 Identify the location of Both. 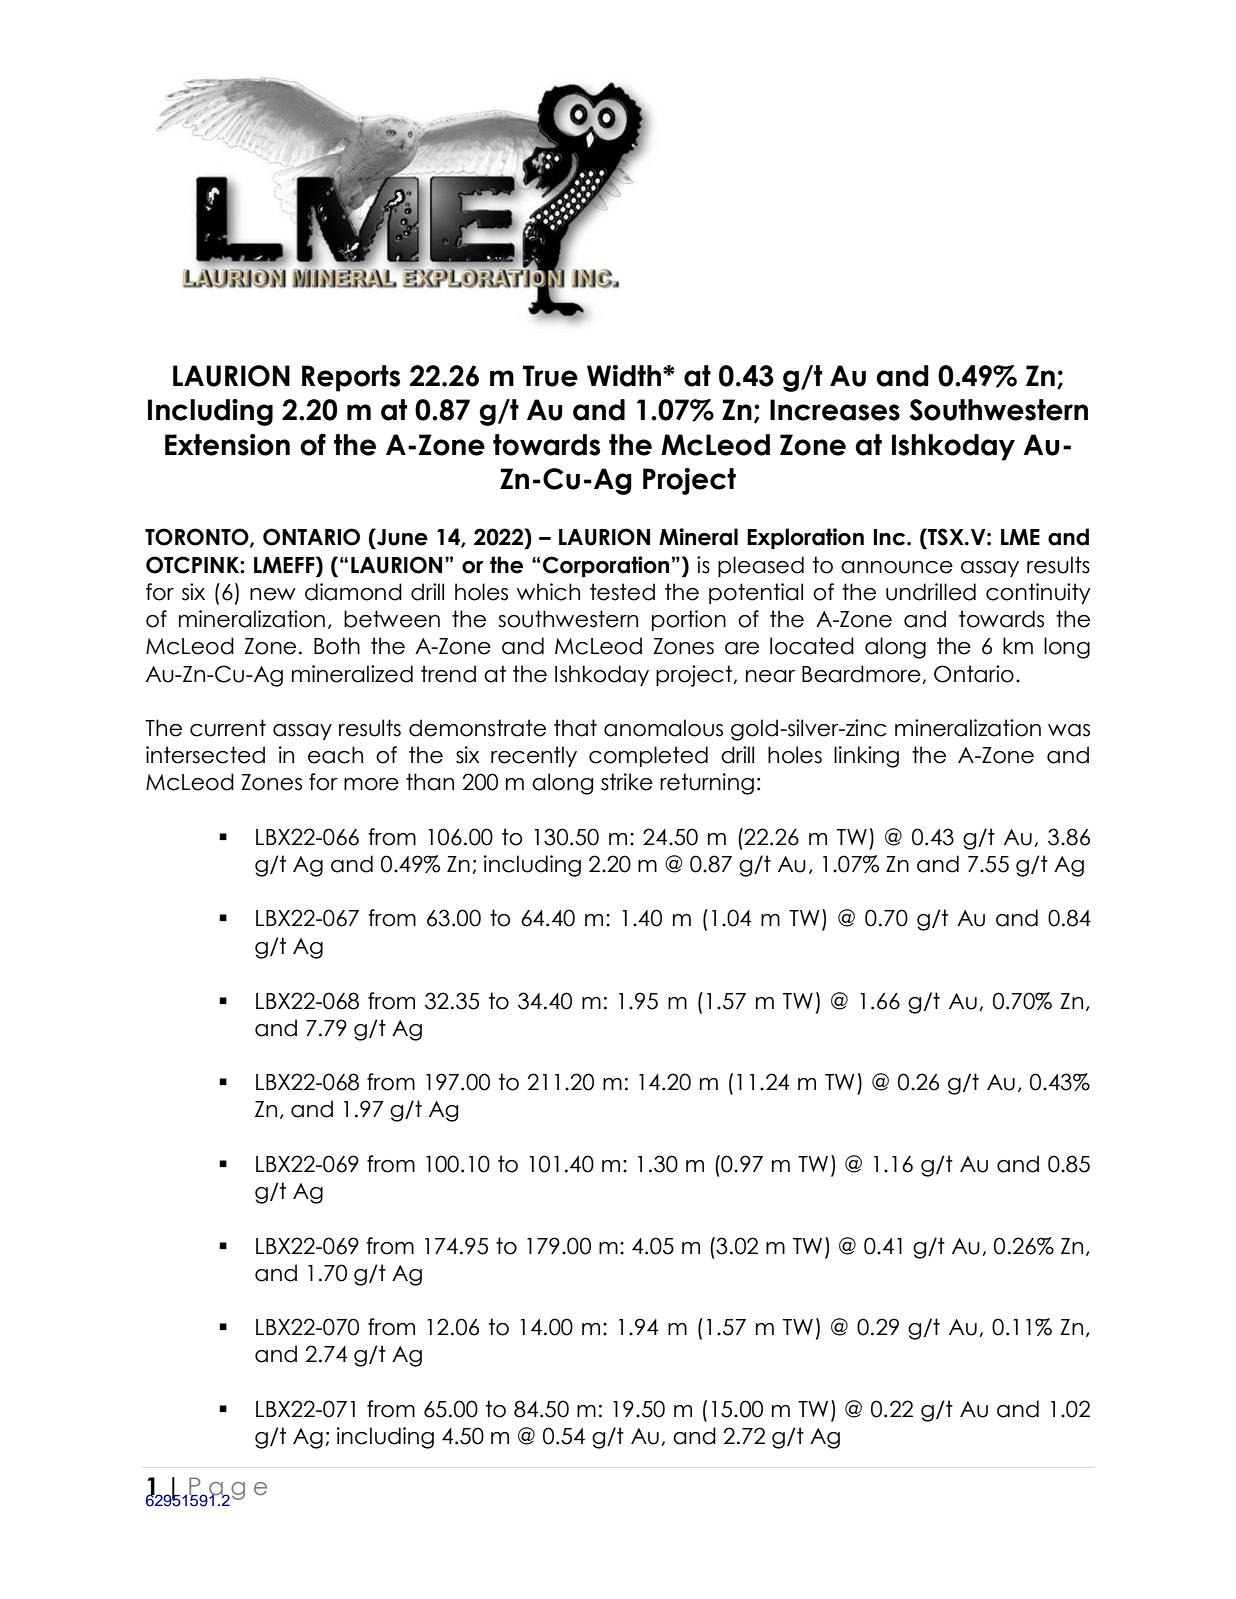
(337, 646).
